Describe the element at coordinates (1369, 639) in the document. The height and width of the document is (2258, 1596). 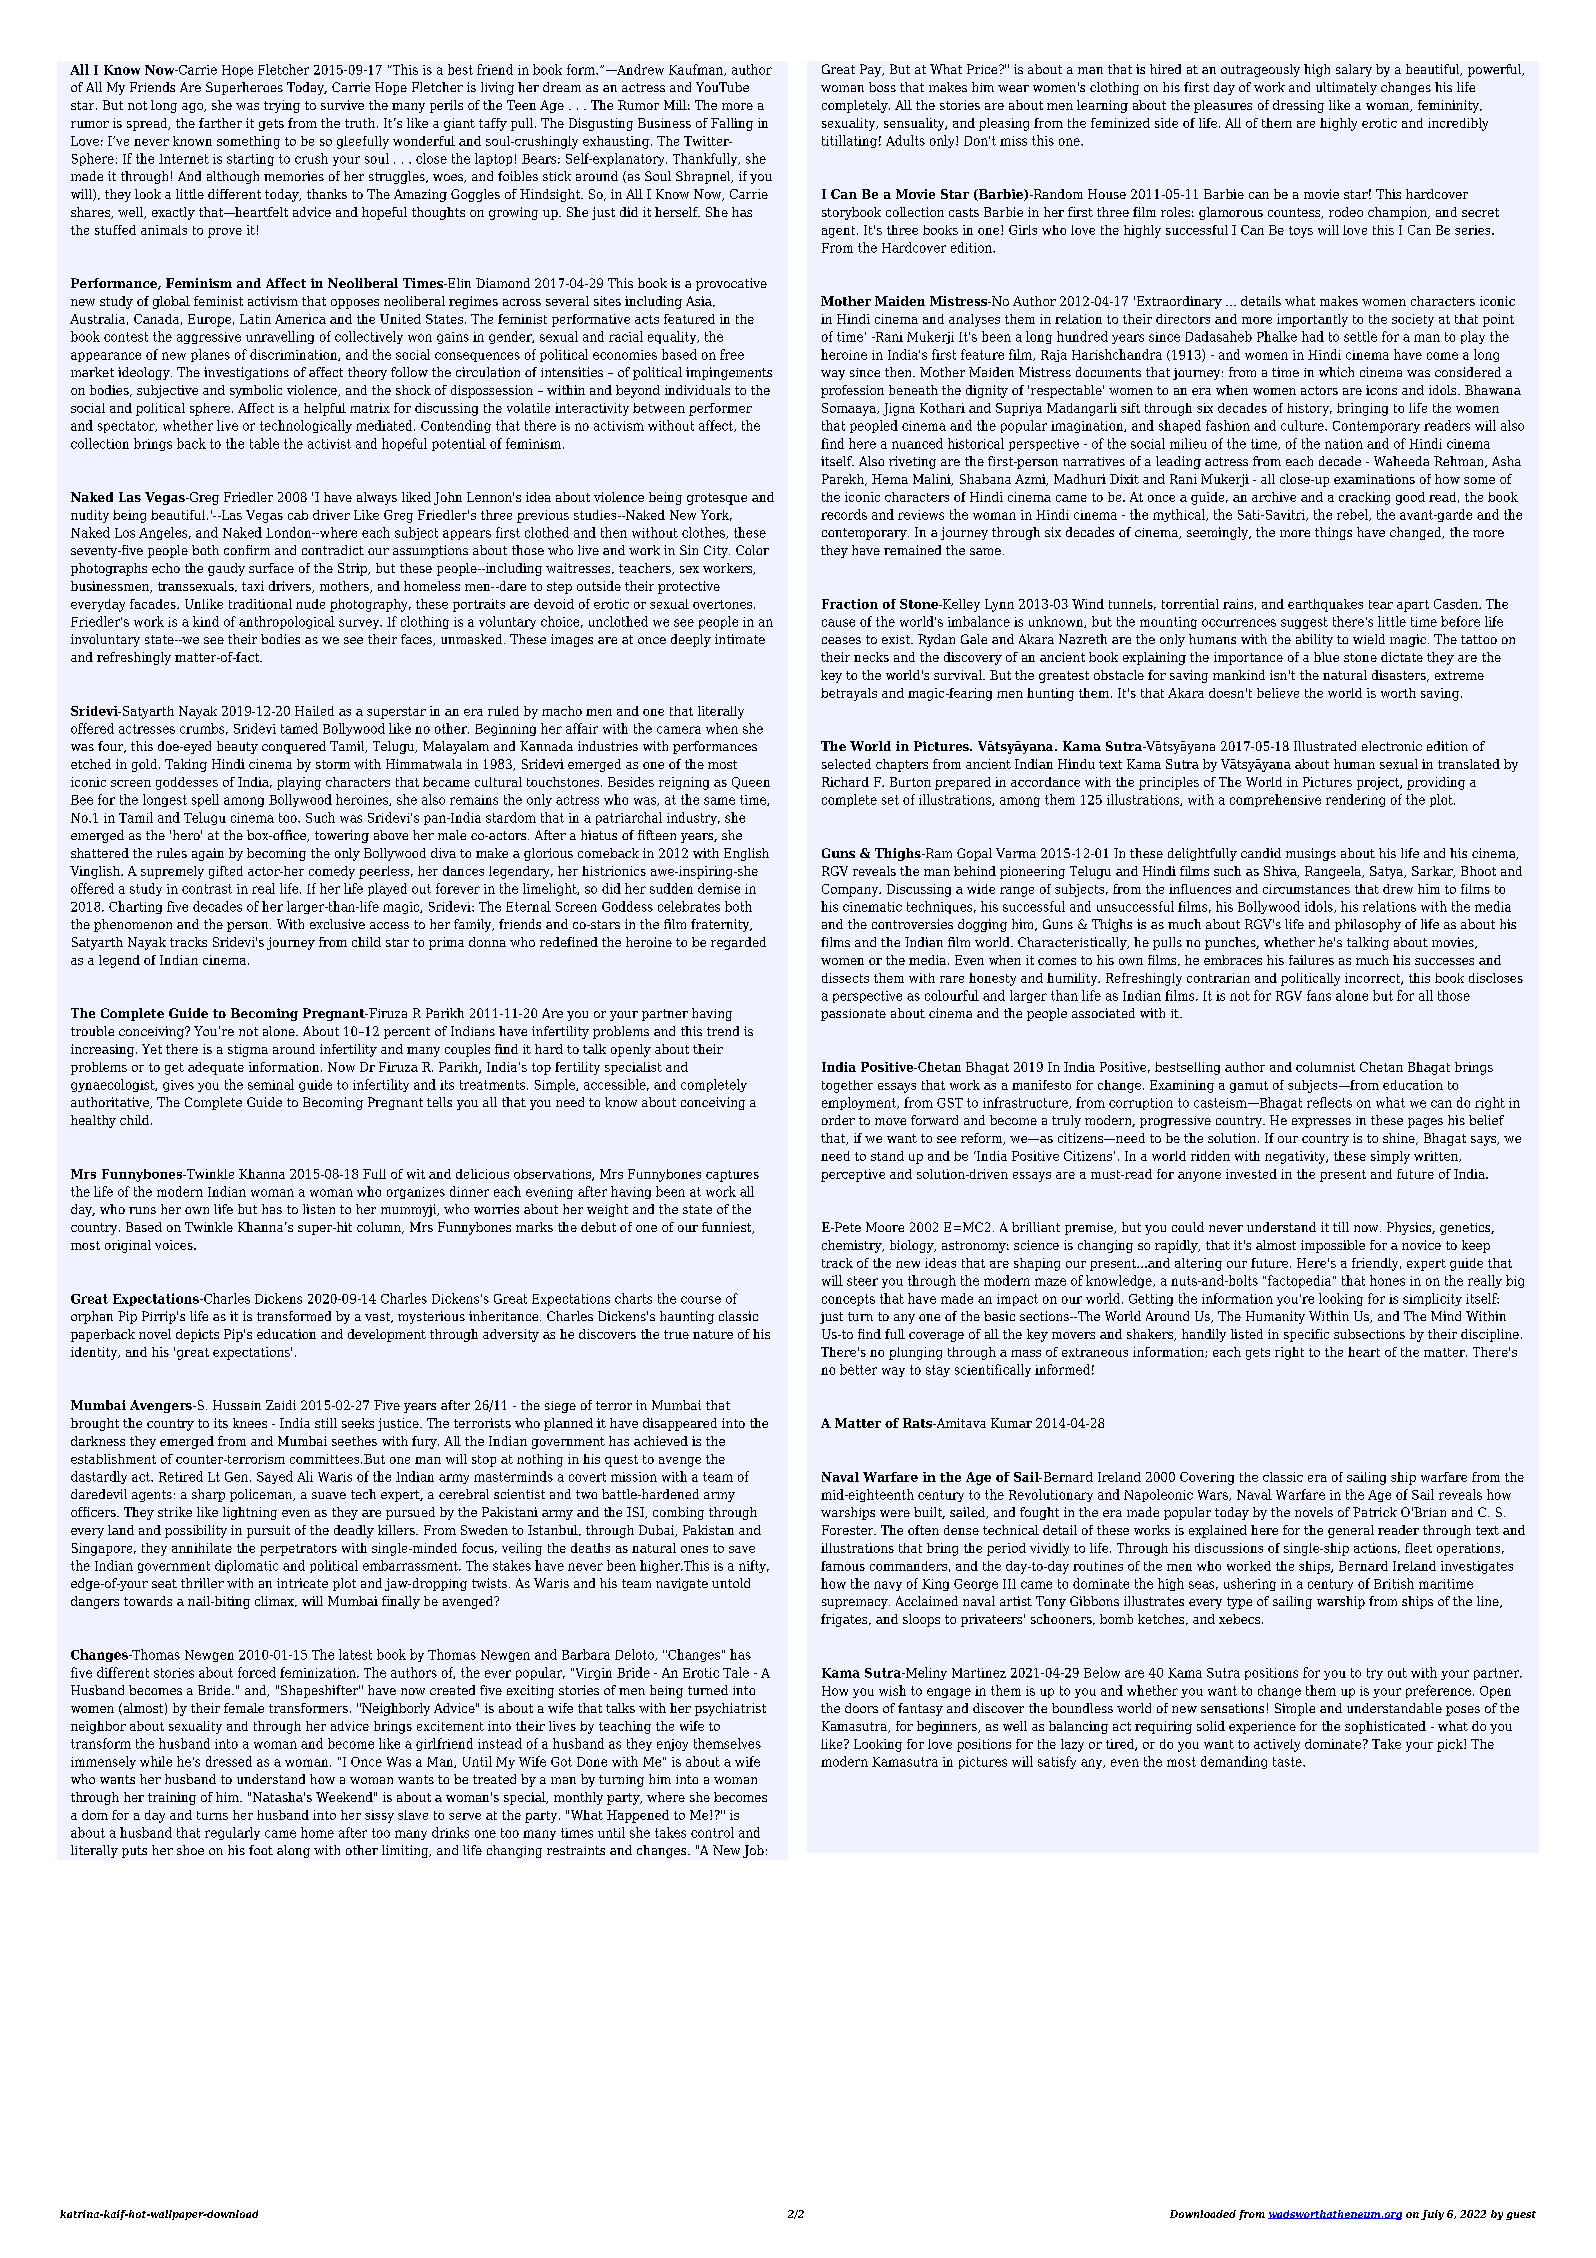
I see `wield` at that location.
